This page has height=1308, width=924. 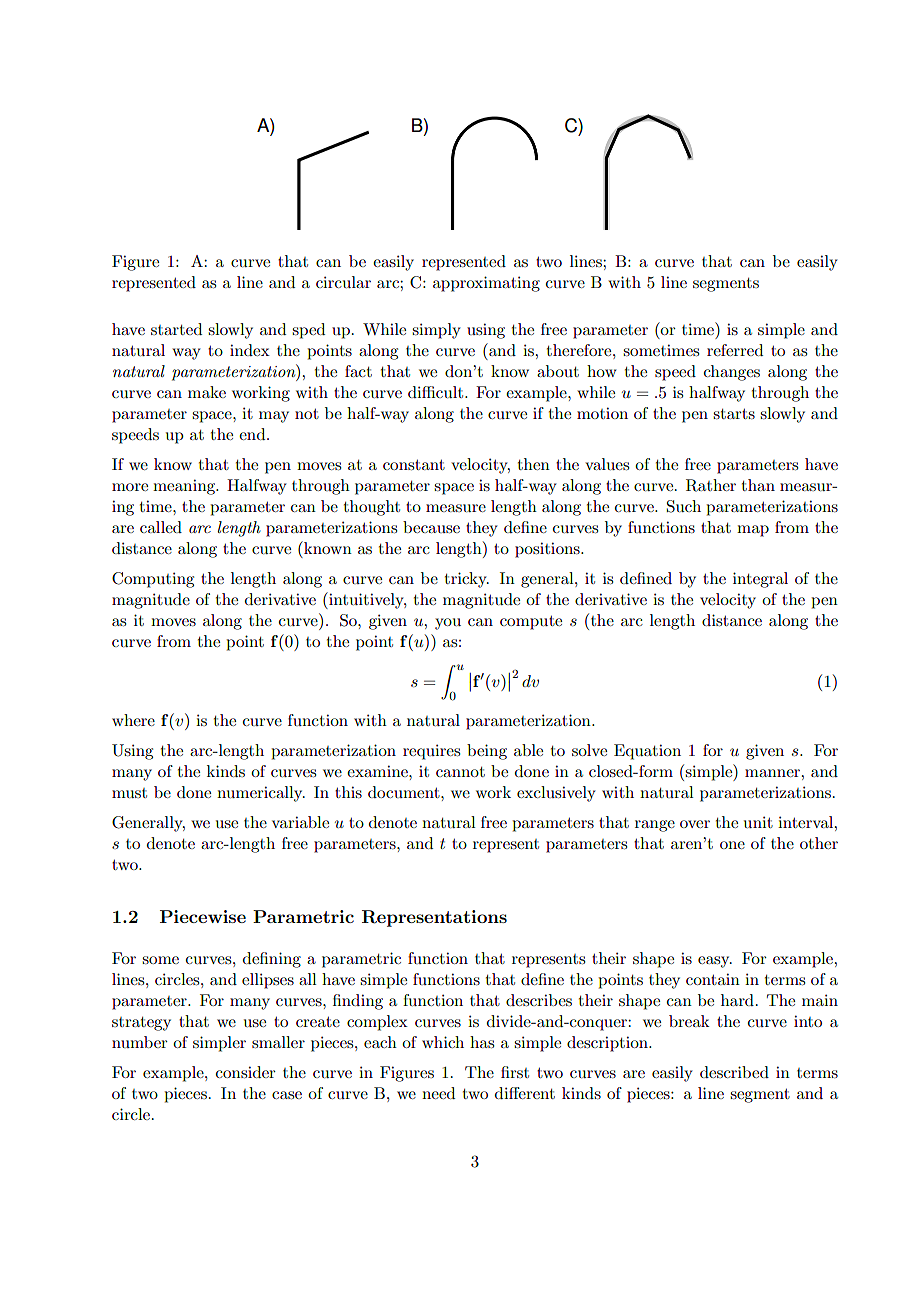 I want to click on meaning, so click(x=185, y=487).
